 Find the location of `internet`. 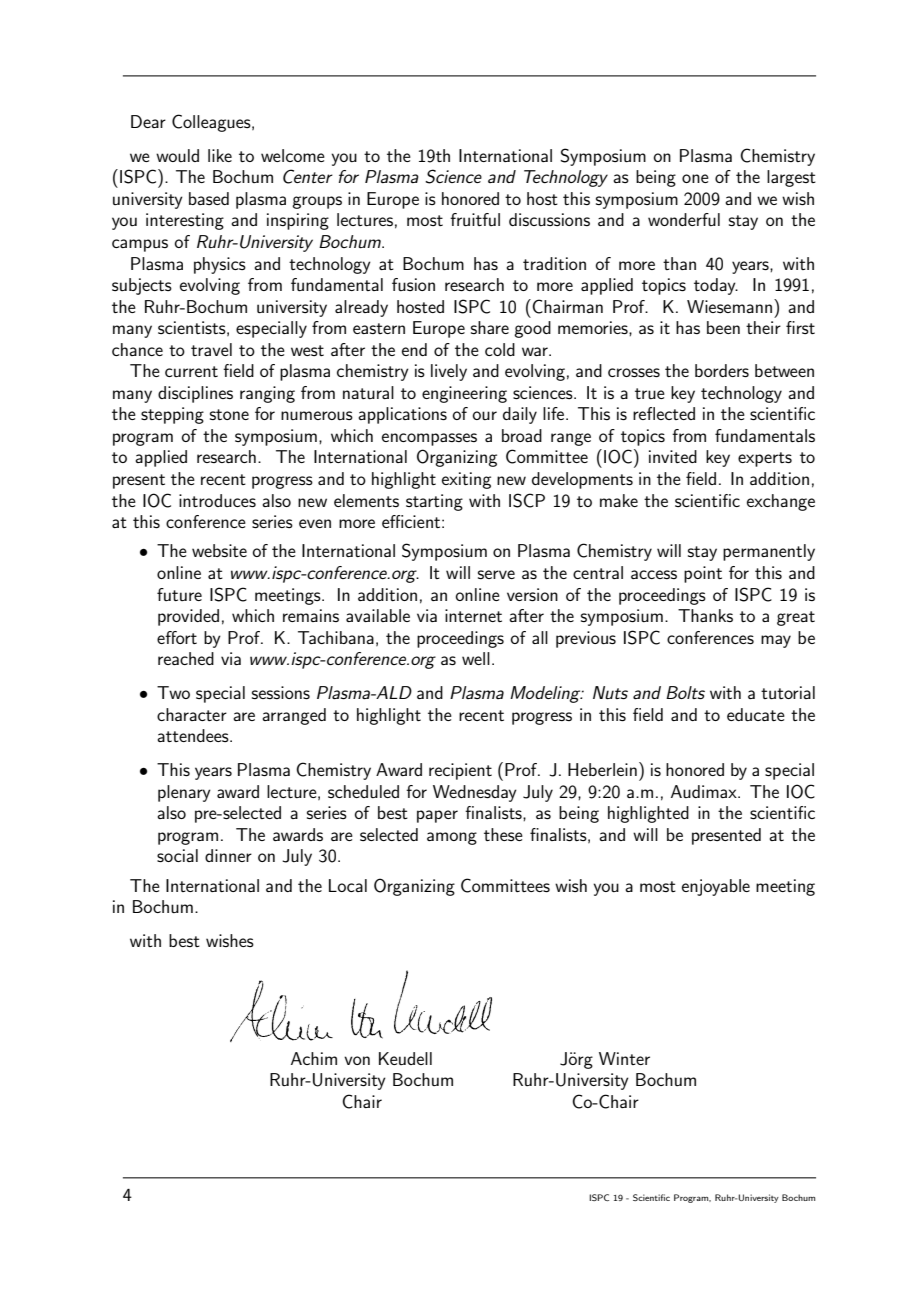

internet is located at coordinates (473, 615).
